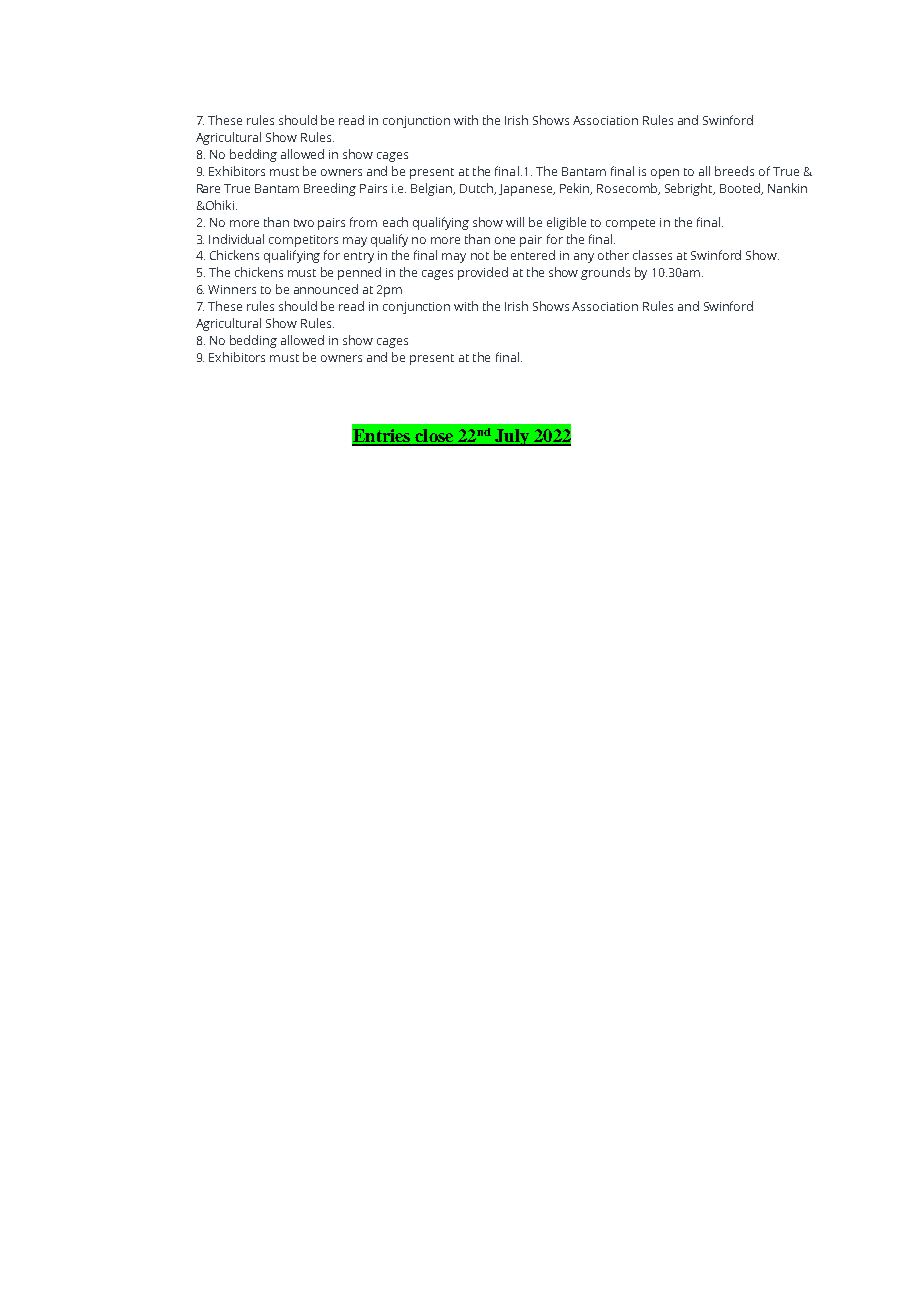 This document has width=924, height=1308. Describe the element at coordinates (630, 224) in the document. I see `compete` at that location.
